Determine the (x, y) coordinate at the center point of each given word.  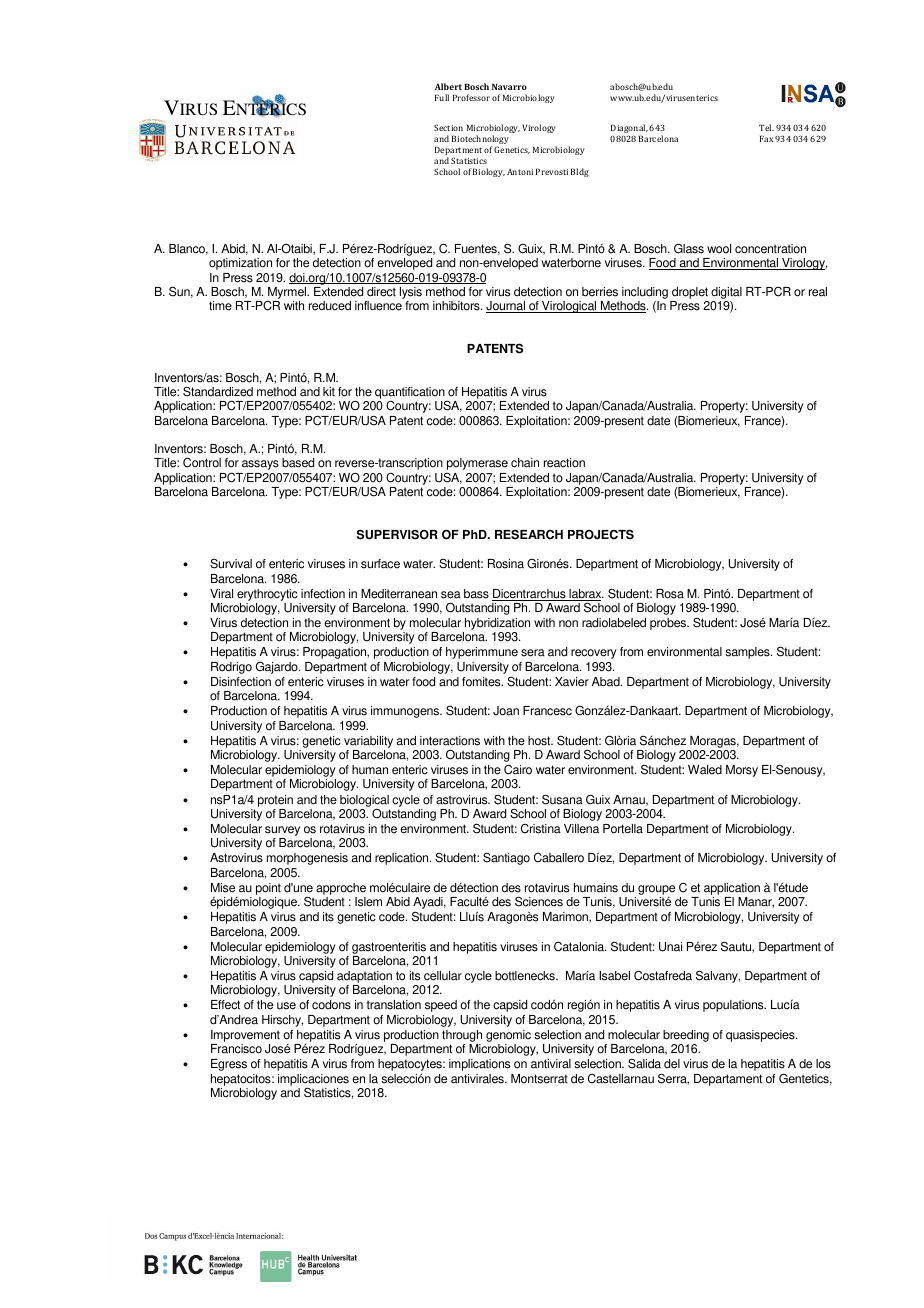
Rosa (670, 594)
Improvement (245, 1037)
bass (476, 594)
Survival (231, 564)
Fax (766, 138)
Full (442, 97)
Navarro (509, 86)
